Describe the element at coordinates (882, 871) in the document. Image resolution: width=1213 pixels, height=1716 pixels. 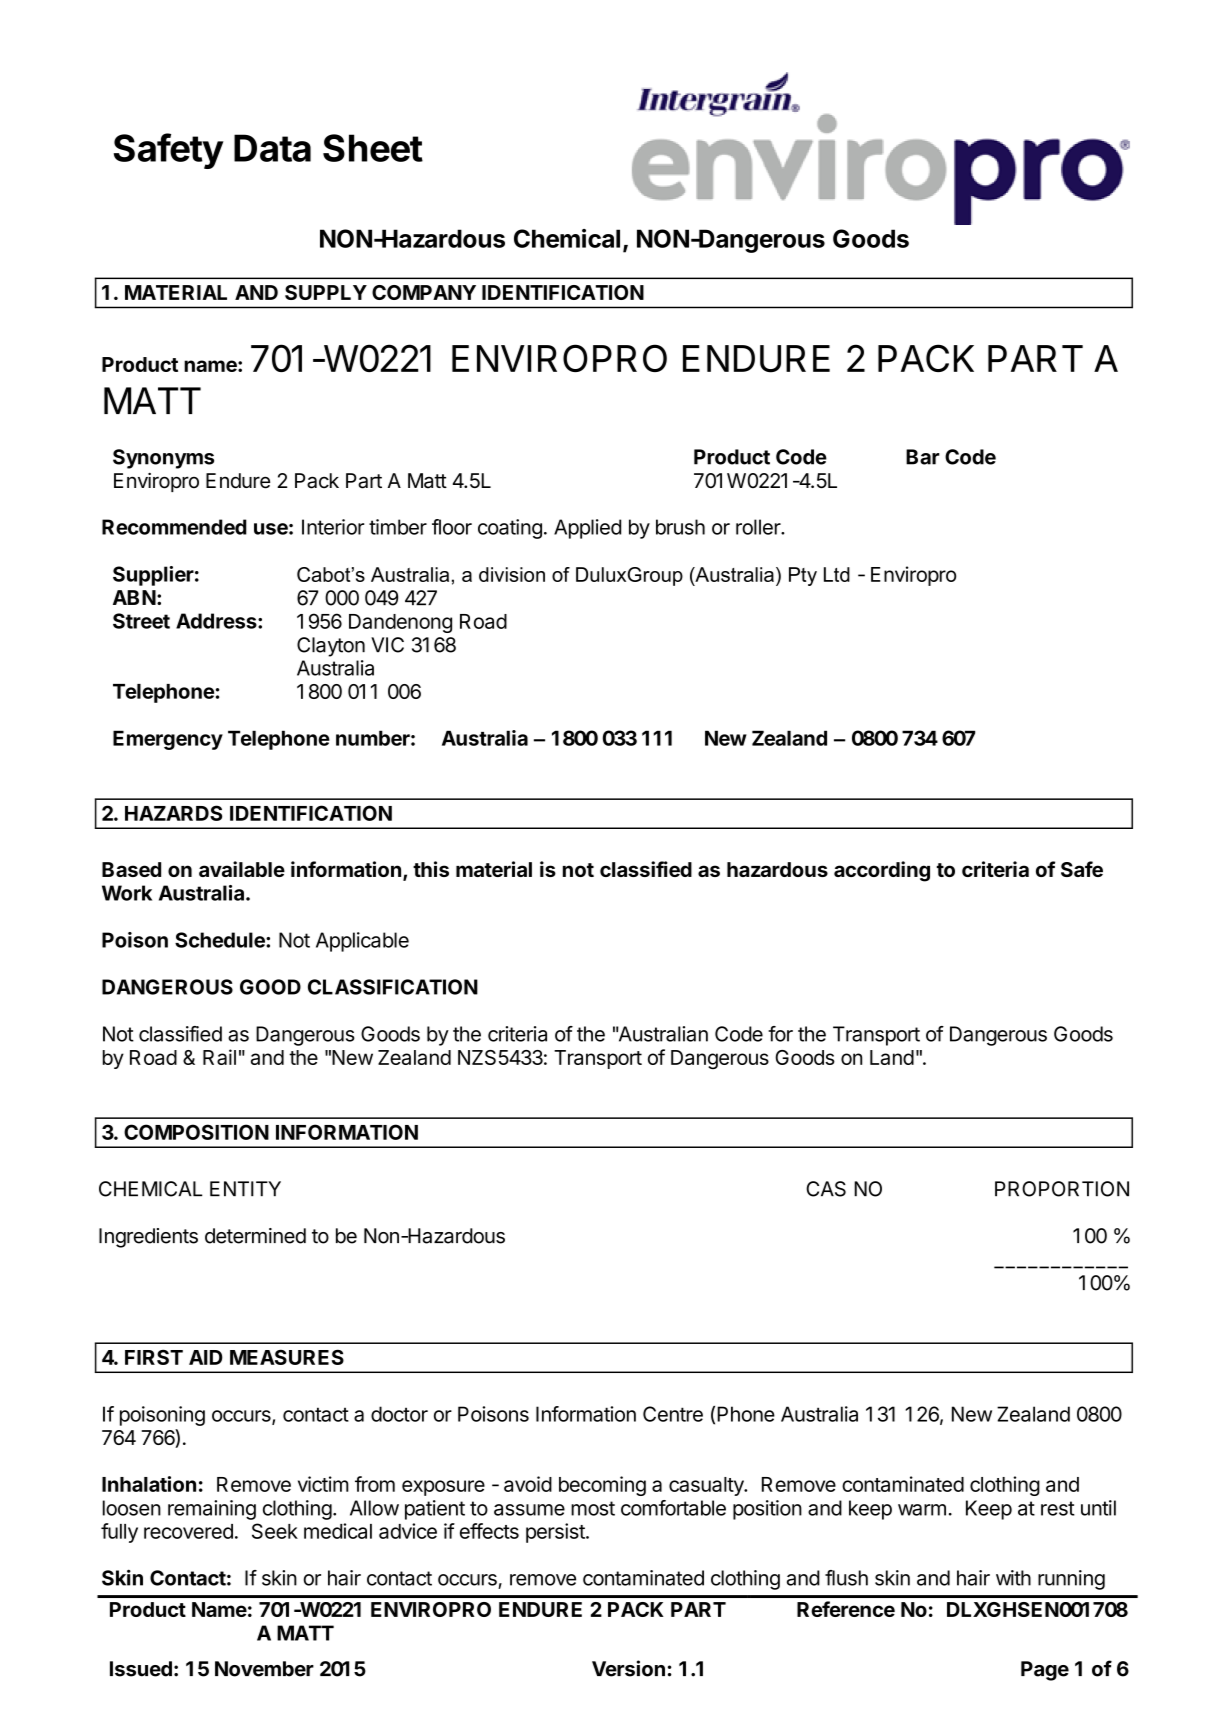
I see `according` at that location.
